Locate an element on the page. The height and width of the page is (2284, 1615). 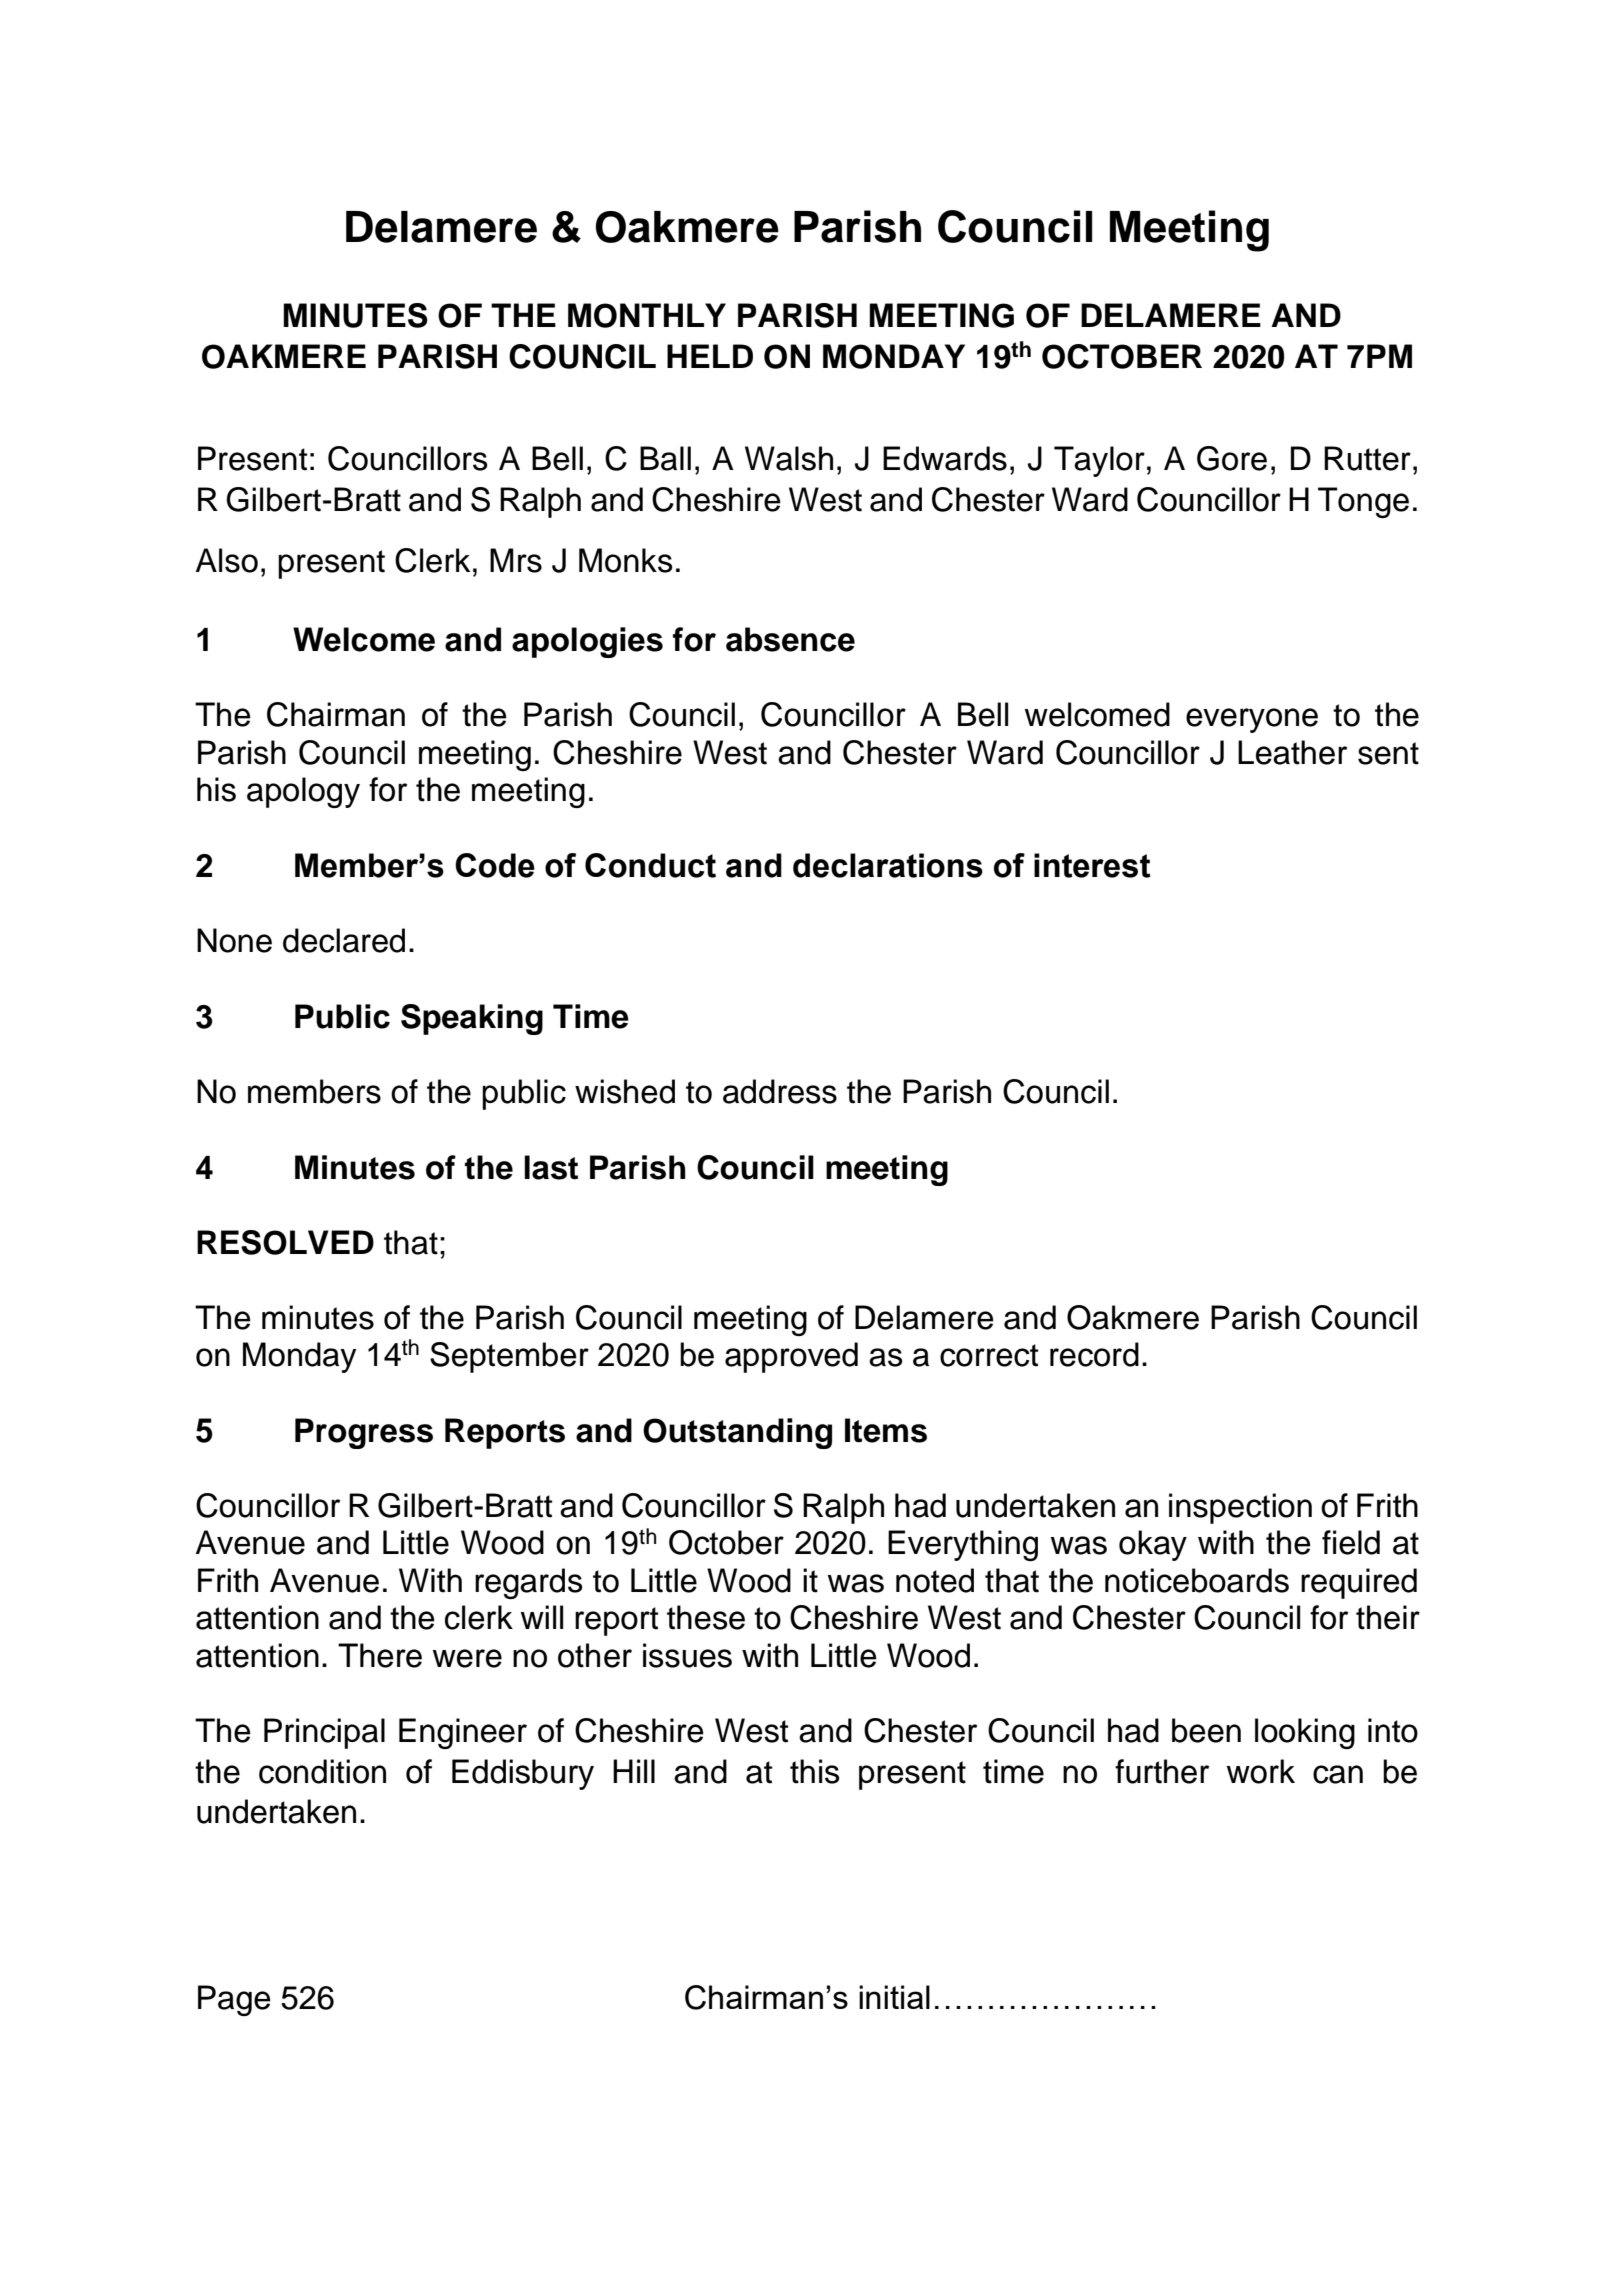
Page is located at coordinates (234, 2000).
